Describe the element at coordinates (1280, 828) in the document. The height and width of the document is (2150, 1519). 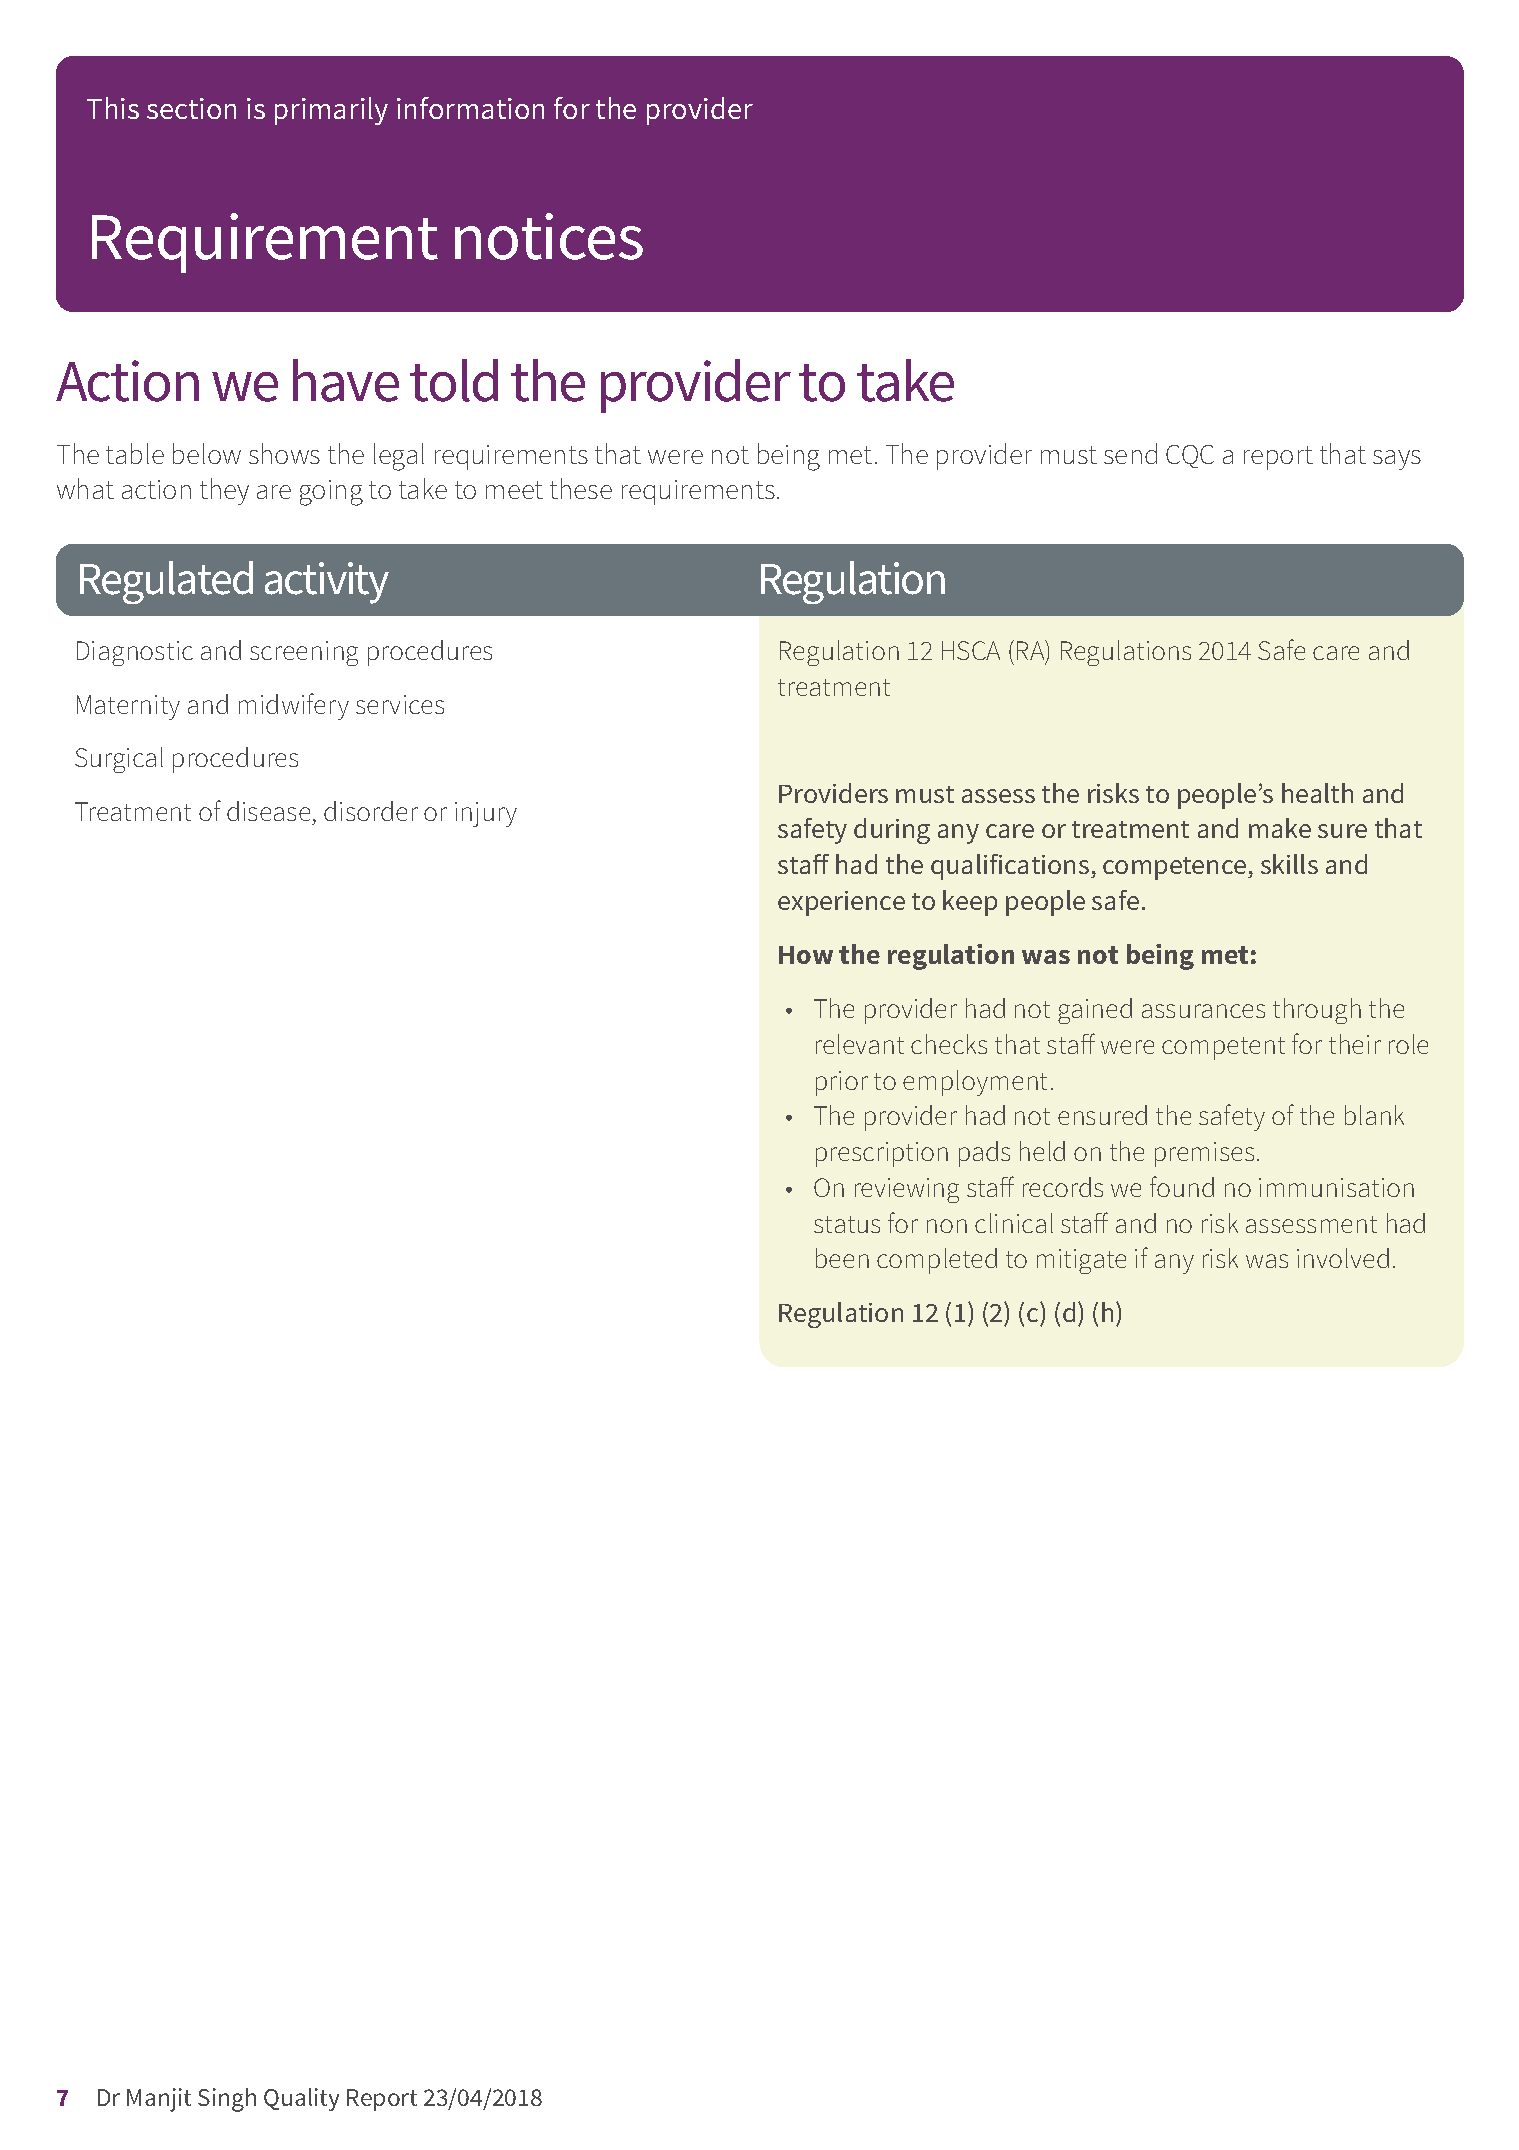
I see `make` at that location.
